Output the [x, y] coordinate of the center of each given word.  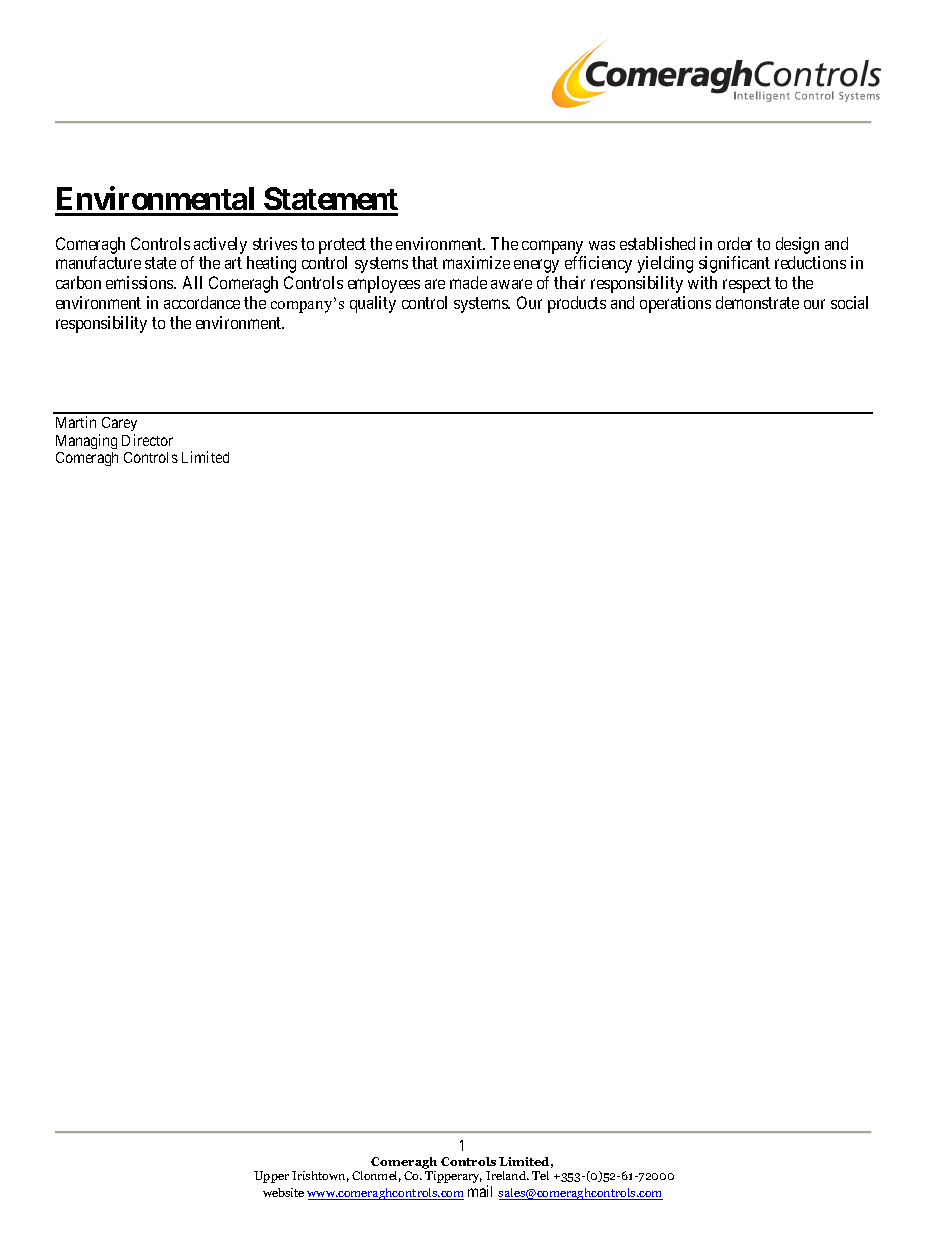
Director [147, 440]
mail [480, 1191]
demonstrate [757, 302]
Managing [86, 441]
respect [747, 285]
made [468, 282]
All [192, 282]
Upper [271, 1177]
